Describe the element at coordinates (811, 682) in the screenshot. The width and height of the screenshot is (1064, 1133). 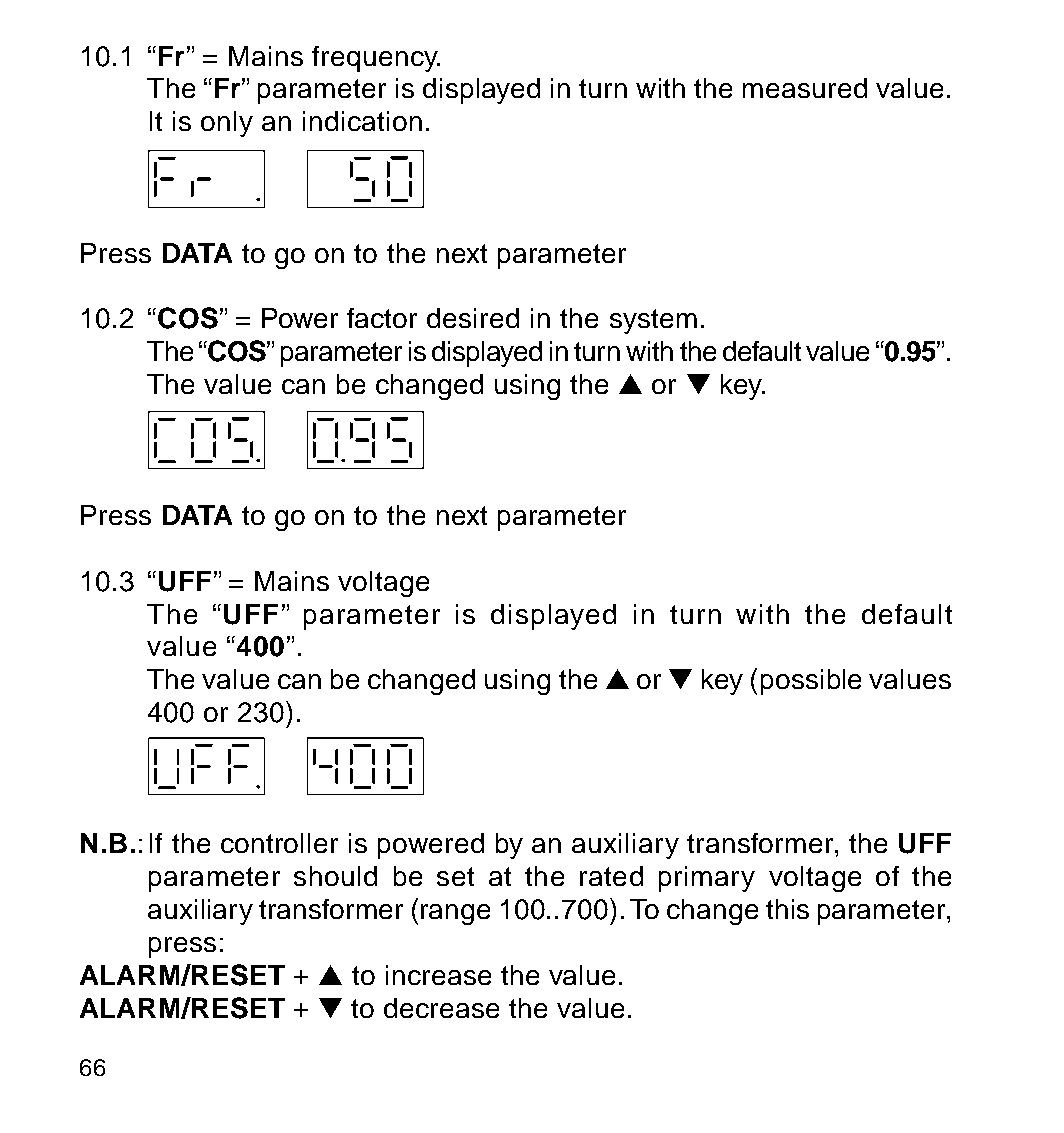
I see `possible` at that location.
